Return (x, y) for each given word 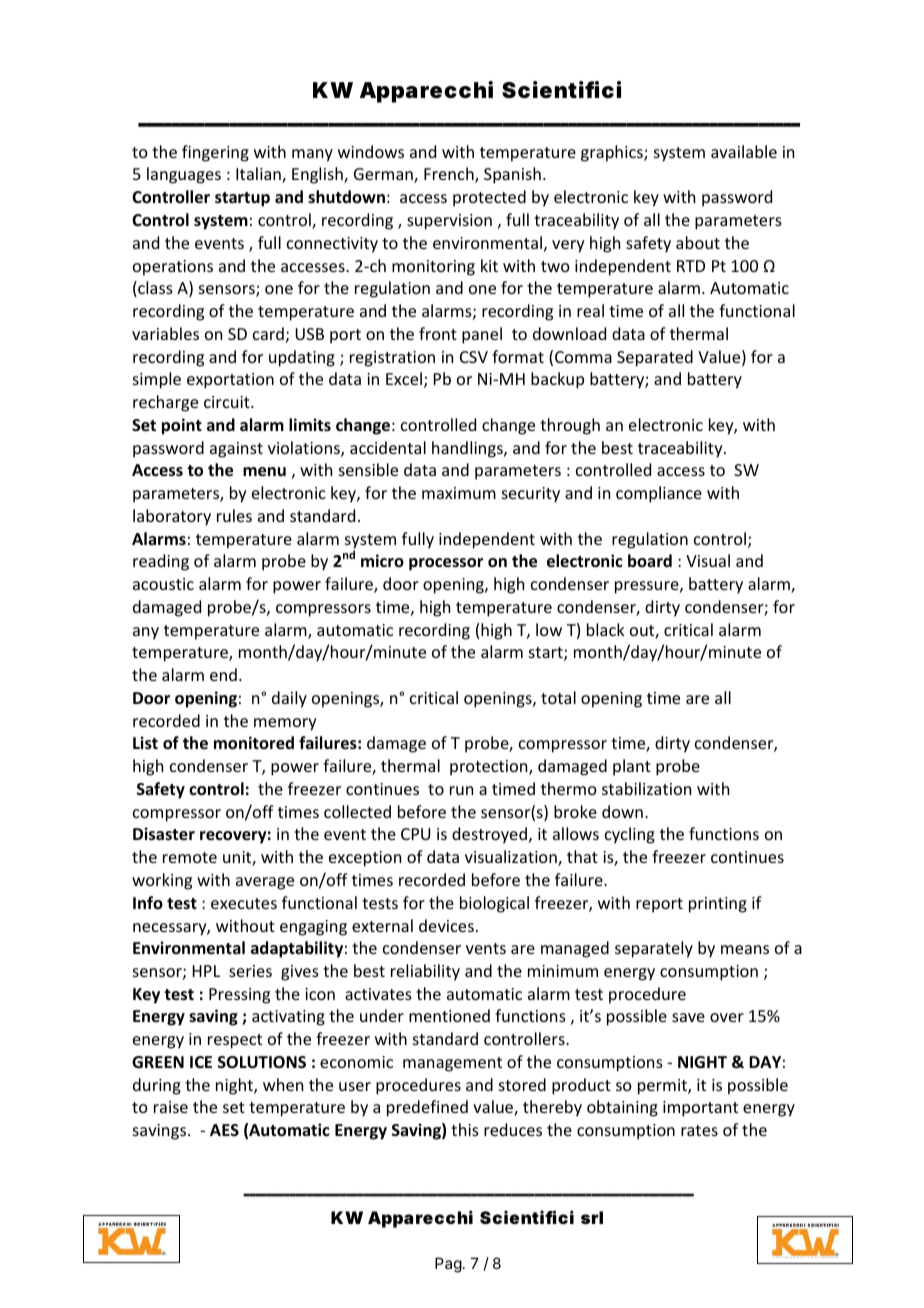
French (450, 175)
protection (490, 768)
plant (632, 767)
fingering (215, 153)
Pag (448, 1265)
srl (592, 1217)
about (698, 242)
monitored (254, 743)
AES (224, 1130)
